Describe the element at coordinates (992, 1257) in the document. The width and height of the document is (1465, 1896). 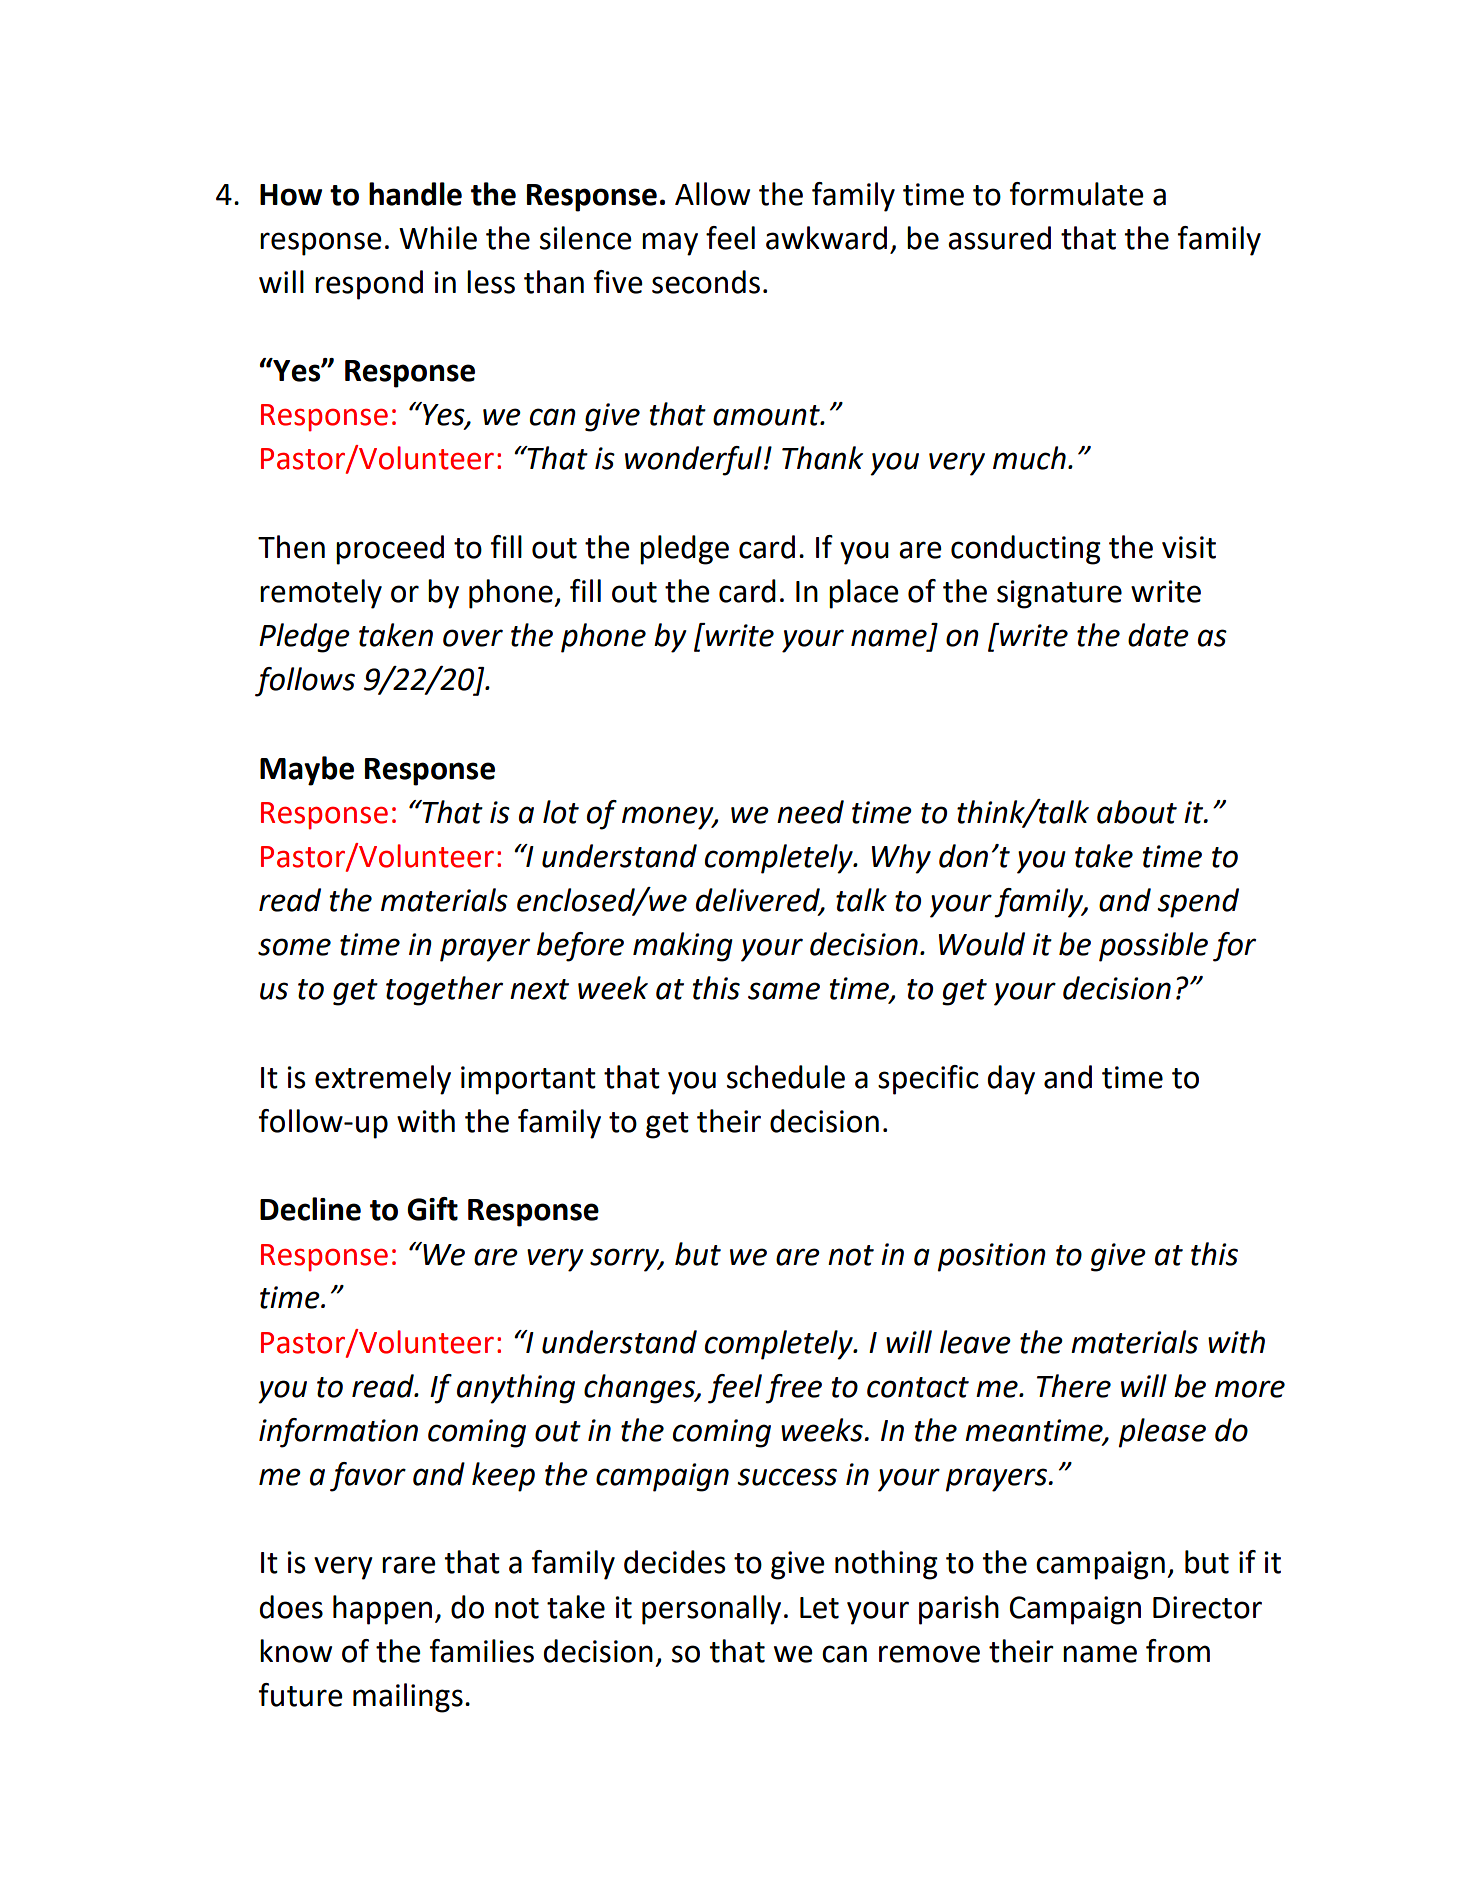
I see `position` at that location.
